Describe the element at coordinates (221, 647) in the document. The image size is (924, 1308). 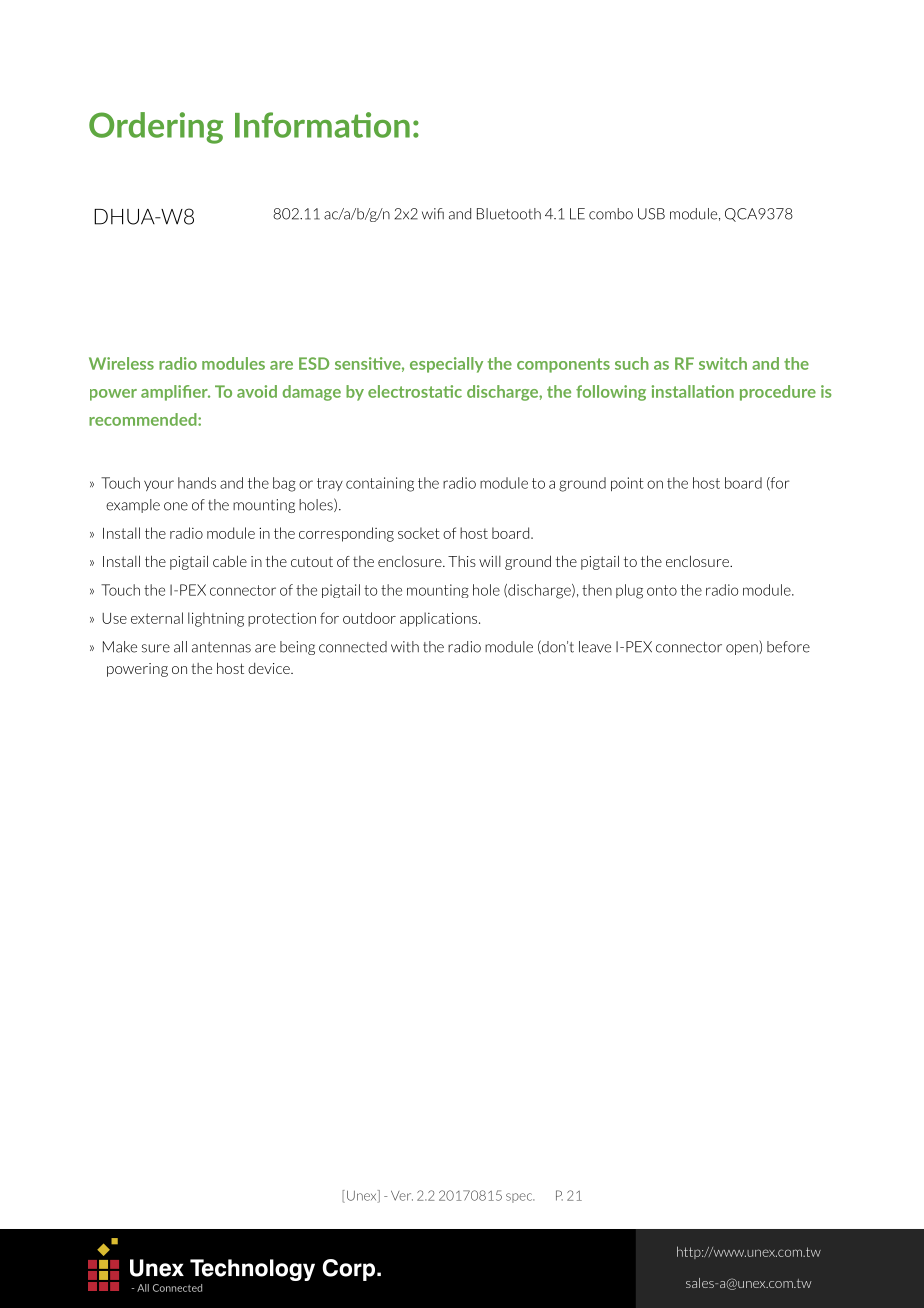
I see `antennas` at that location.
